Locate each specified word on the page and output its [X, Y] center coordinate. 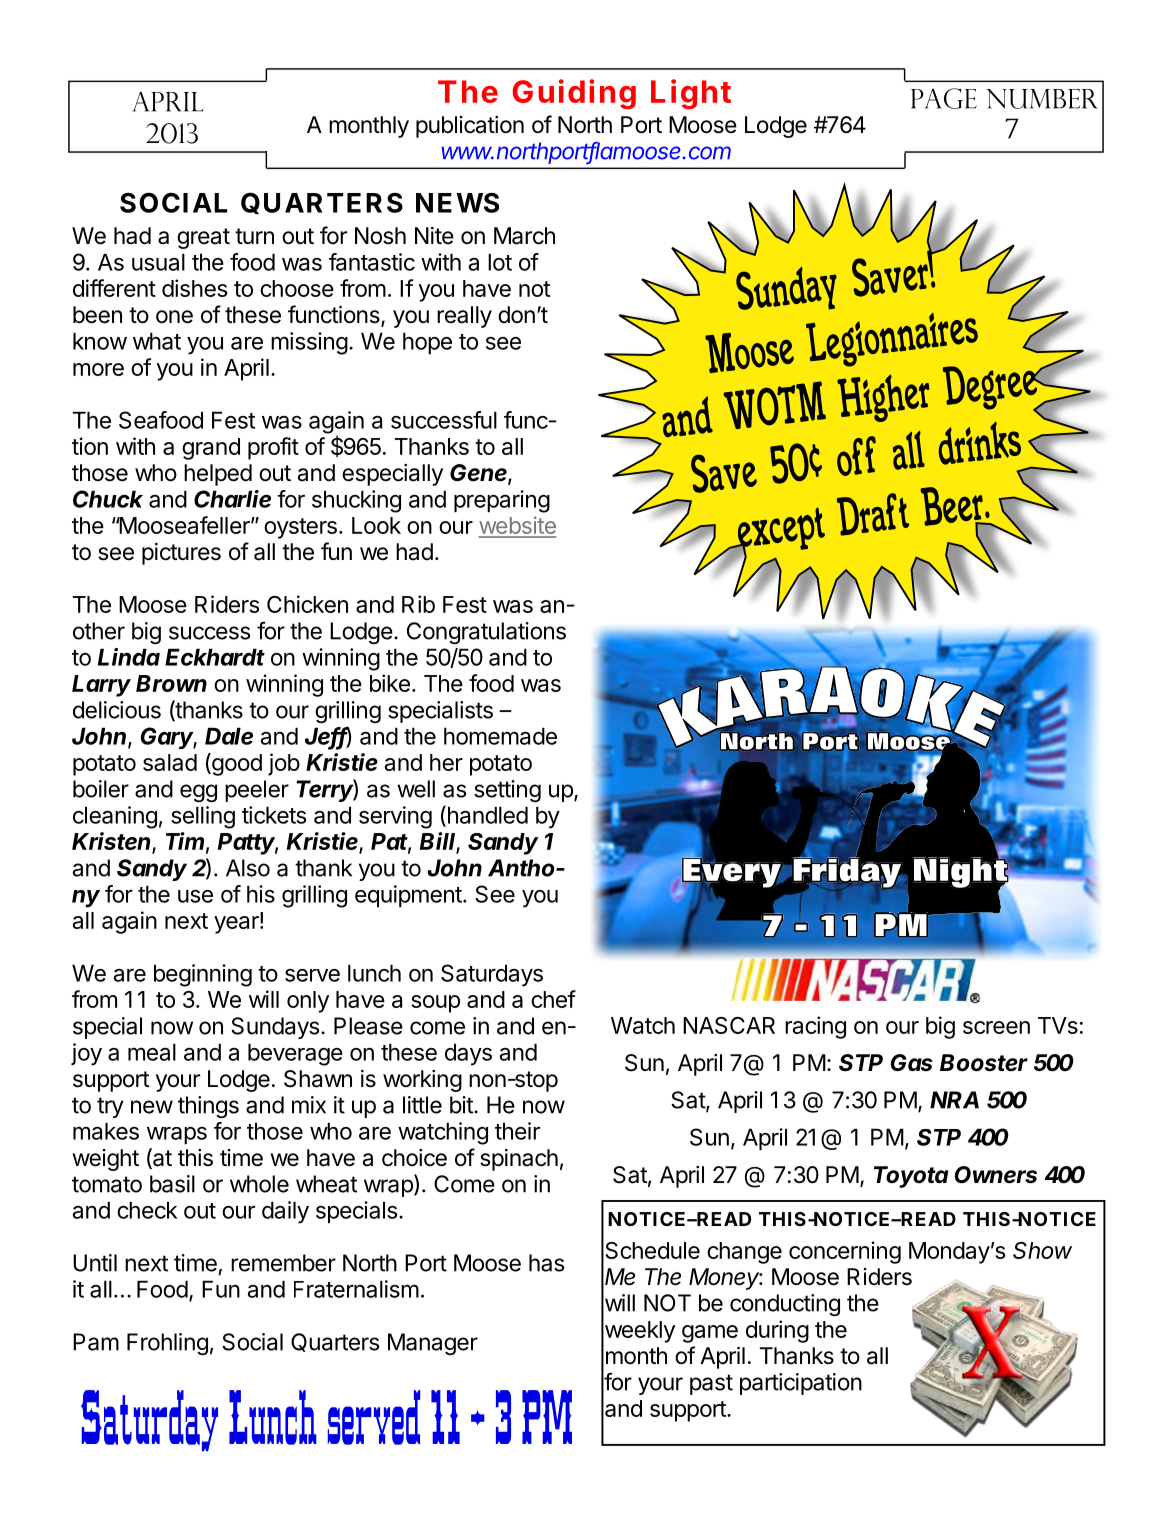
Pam [96, 1342]
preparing [502, 501]
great [203, 238]
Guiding [574, 94]
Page [944, 98]
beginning [203, 975]
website [517, 527]
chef [553, 999]
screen [996, 1027]
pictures [181, 554]
